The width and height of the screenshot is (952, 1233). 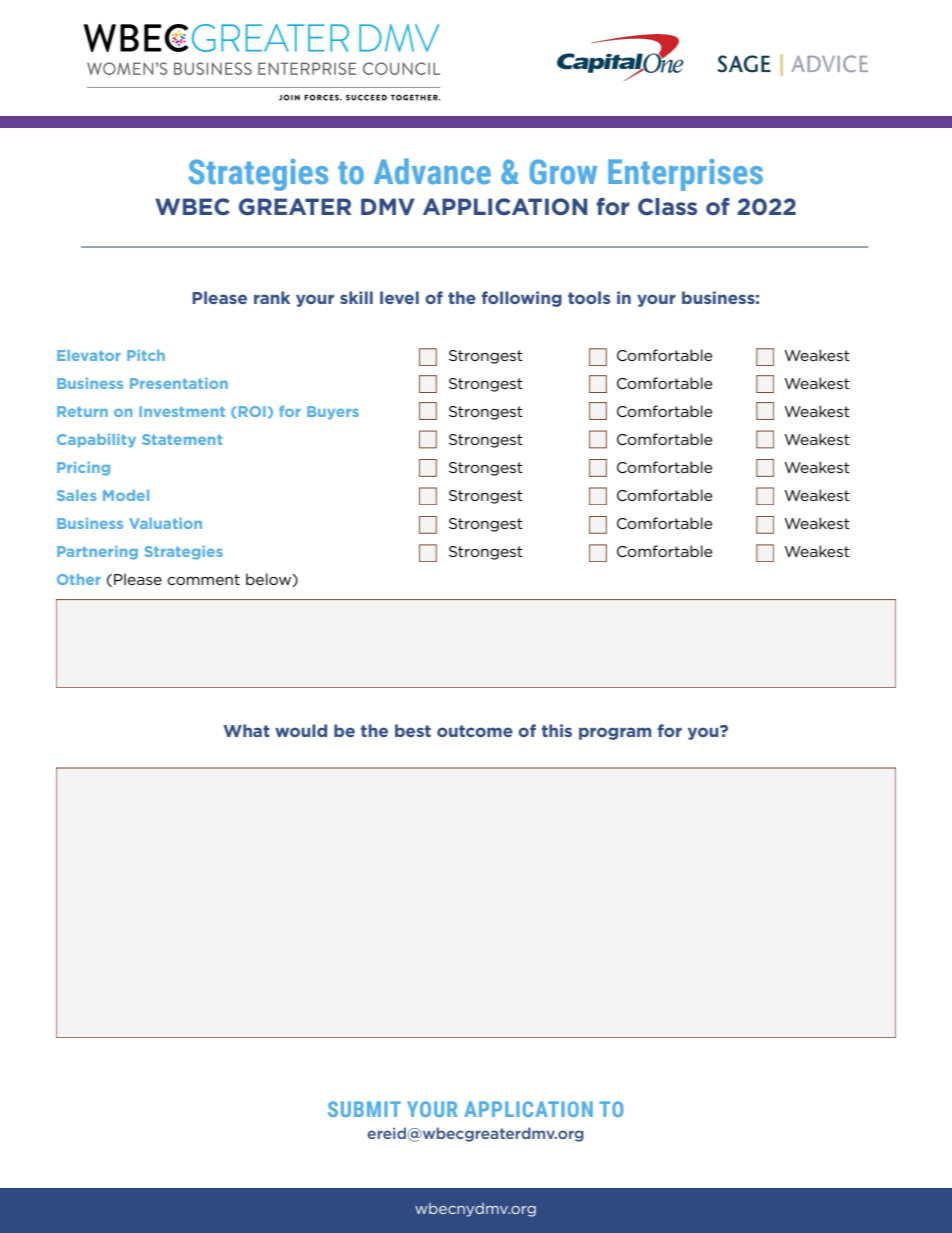 I want to click on best, so click(x=413, y=730).
